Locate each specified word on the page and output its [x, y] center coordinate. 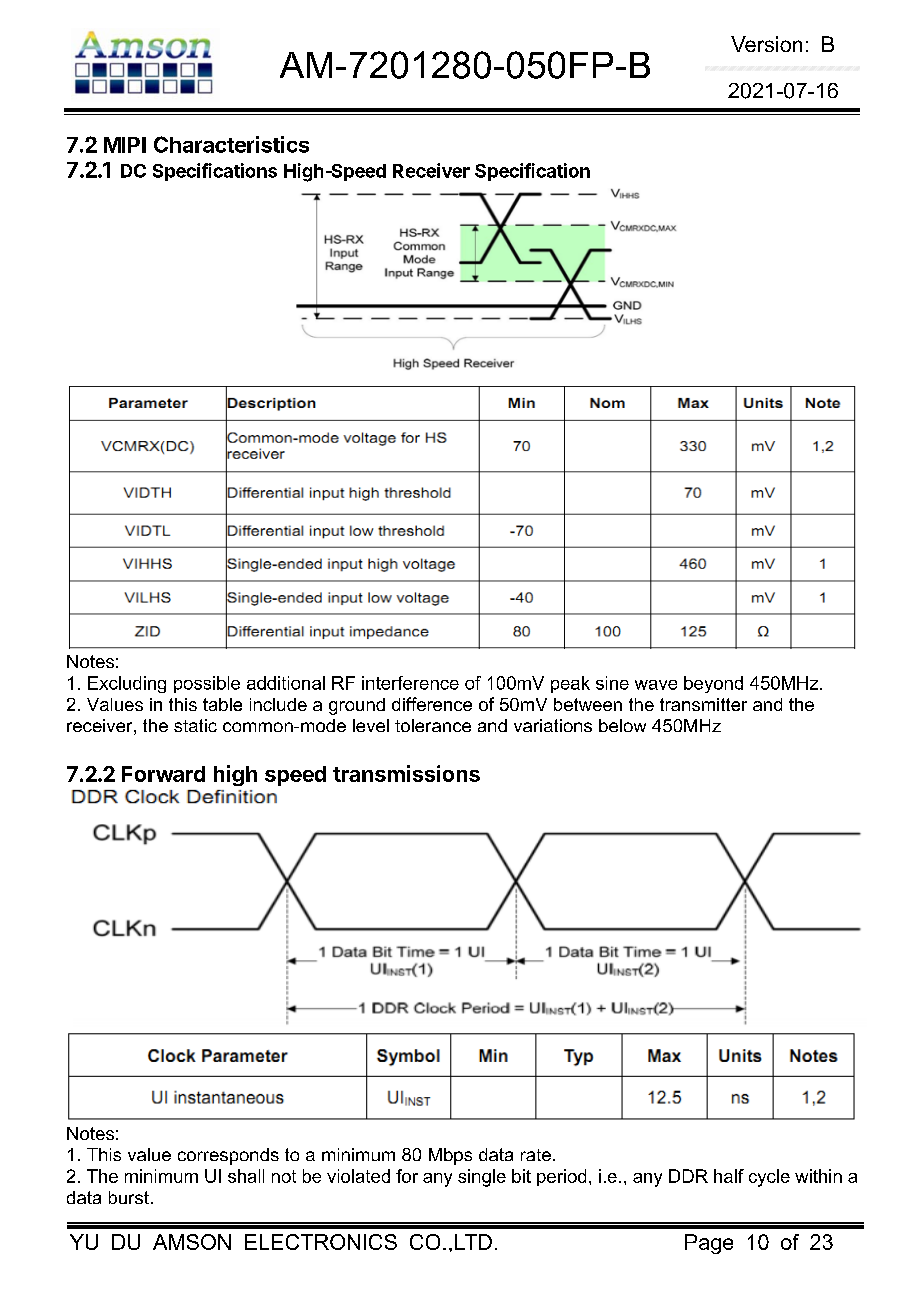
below [622, 725]
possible [207, 684]
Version [766, 44]
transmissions [406, 773]
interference [410, 683]
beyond [713, 684]
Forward [163, 774]
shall [246, 1176]
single [482, 1178]
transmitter [703, 704]
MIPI [125, 145]
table [222, 704]
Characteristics [231, 144]
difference [432, 704]
